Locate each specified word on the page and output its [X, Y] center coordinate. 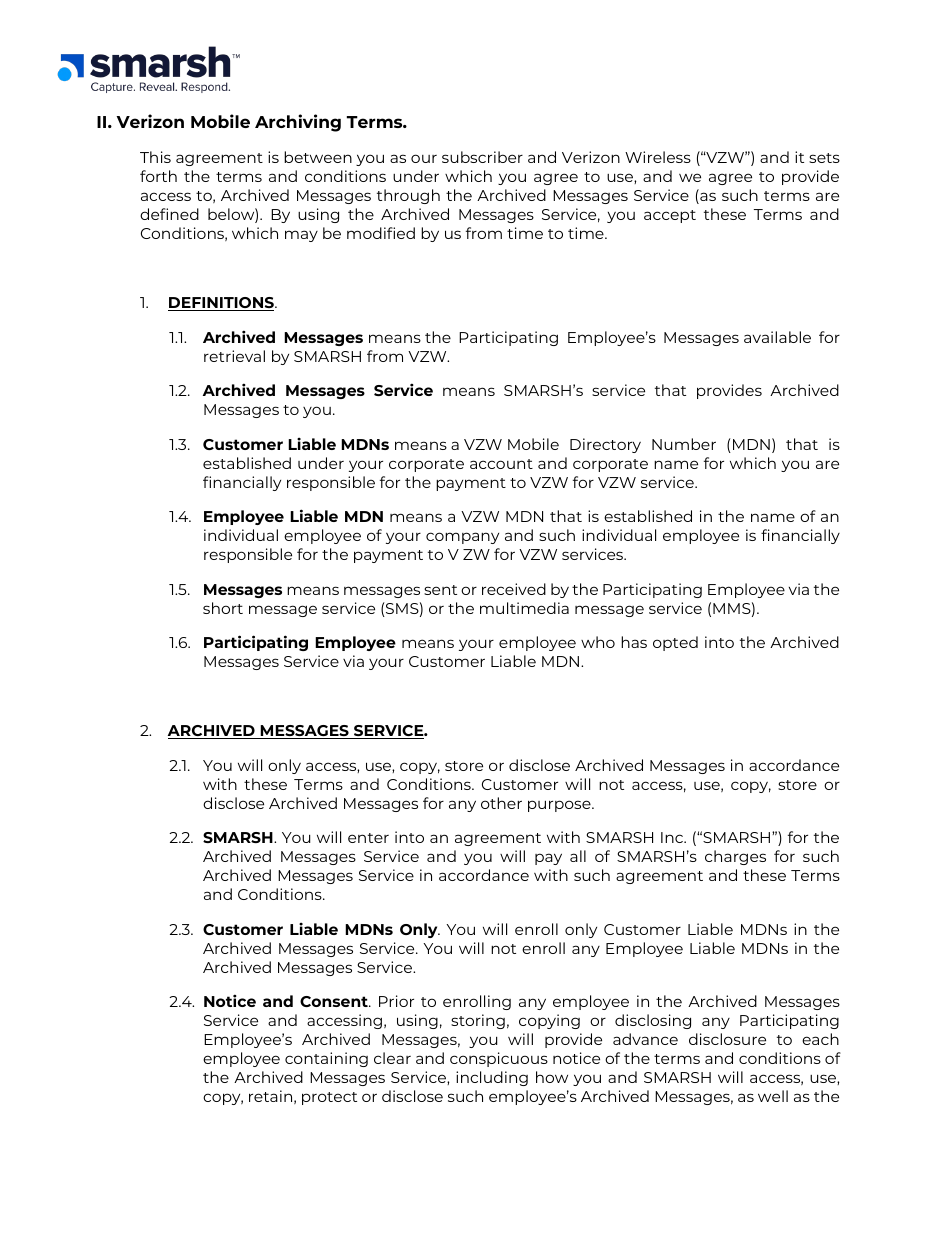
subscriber [482, 157]
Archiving [298, 123]
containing [326, 1059]
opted [675, 643]
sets [824, 158]
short [223, 608]
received [514, 589]
